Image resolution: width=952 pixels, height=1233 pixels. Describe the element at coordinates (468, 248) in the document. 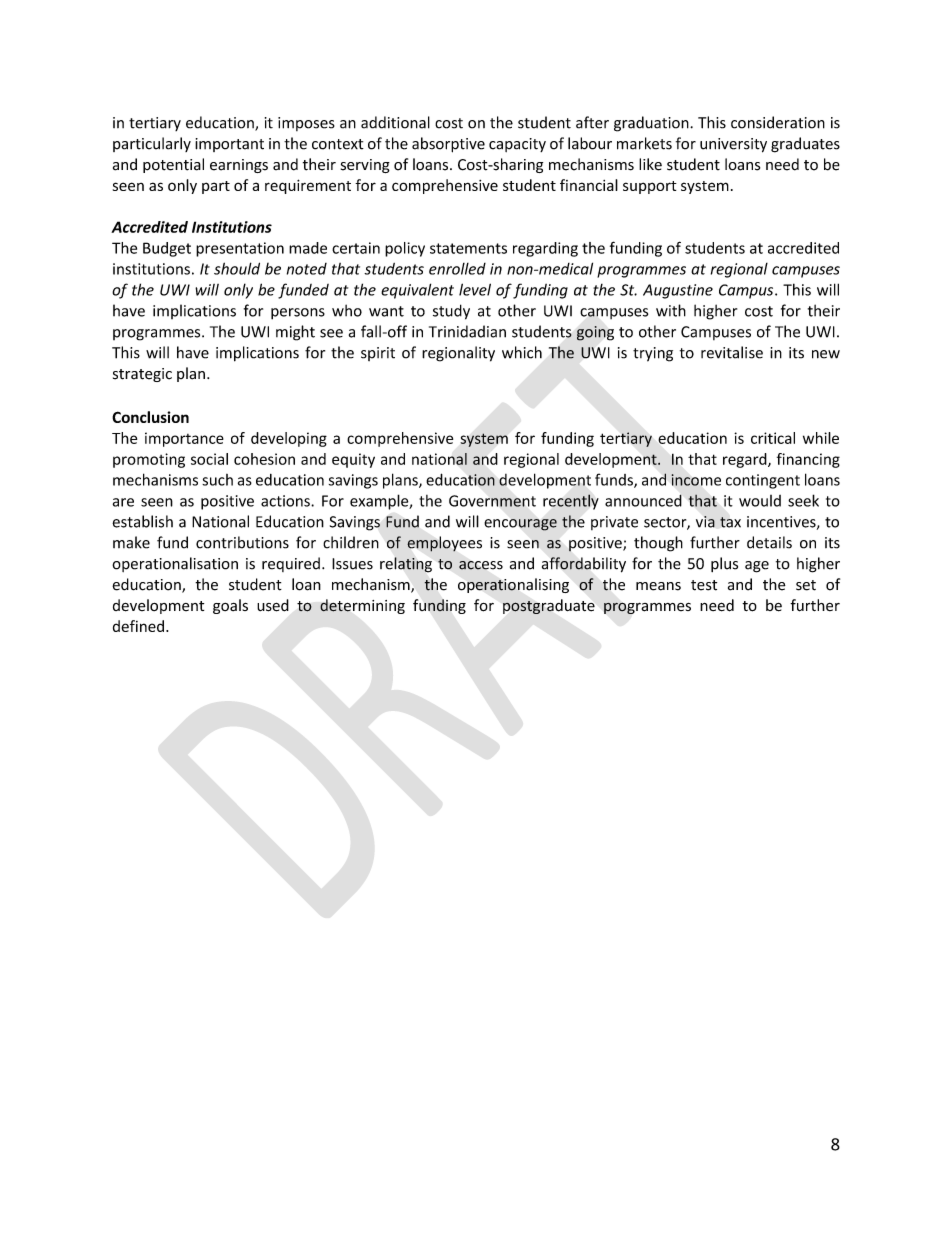

I see `statements` at that location.
